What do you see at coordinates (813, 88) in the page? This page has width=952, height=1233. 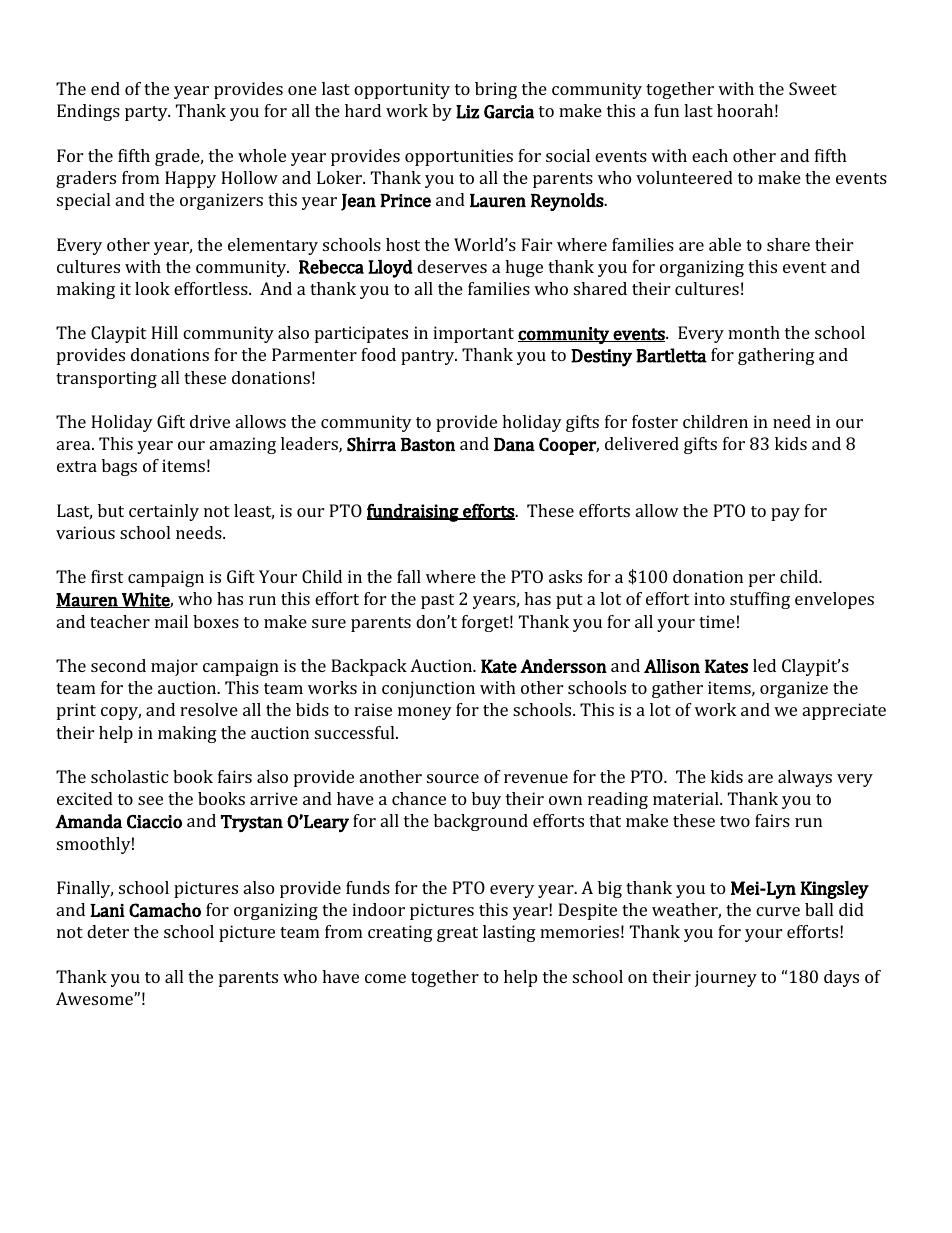 I see `Sweet` at bounding box center [813, 88].
